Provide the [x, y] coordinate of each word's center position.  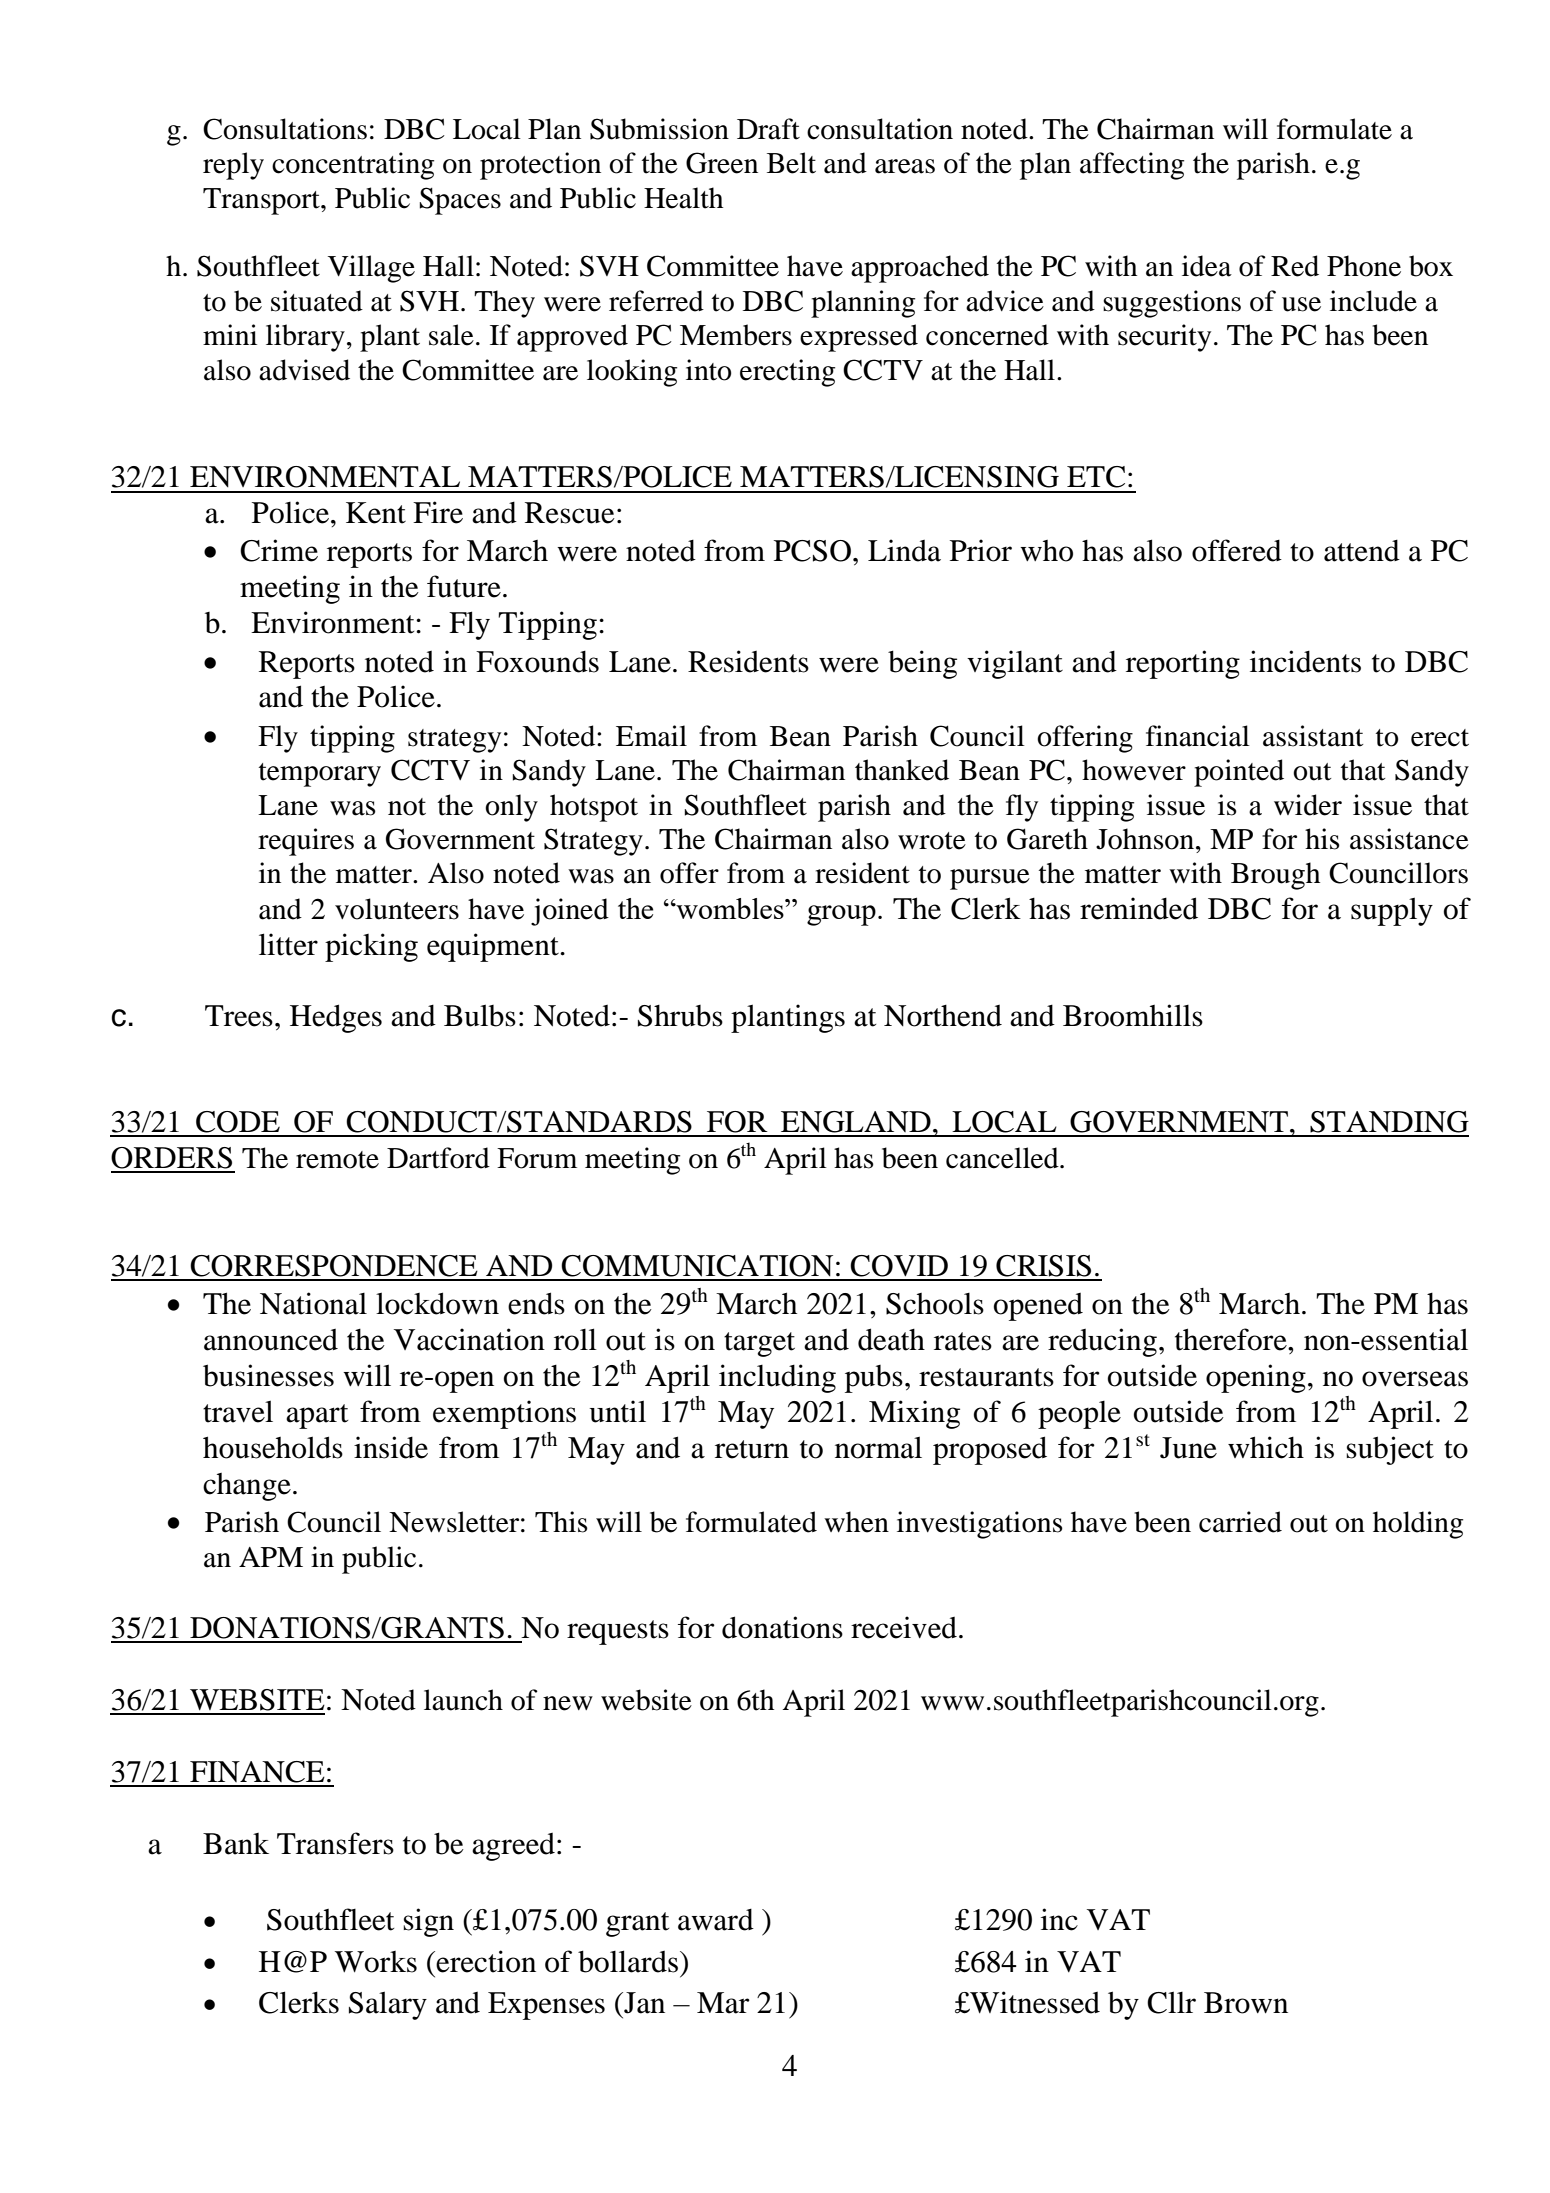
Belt [791, 163]
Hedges [336, 1018]
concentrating [353, 166]
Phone [1364, 266]
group [841, 915]
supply [1392, 911]
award [716, 1920]
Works [376, 1962]
